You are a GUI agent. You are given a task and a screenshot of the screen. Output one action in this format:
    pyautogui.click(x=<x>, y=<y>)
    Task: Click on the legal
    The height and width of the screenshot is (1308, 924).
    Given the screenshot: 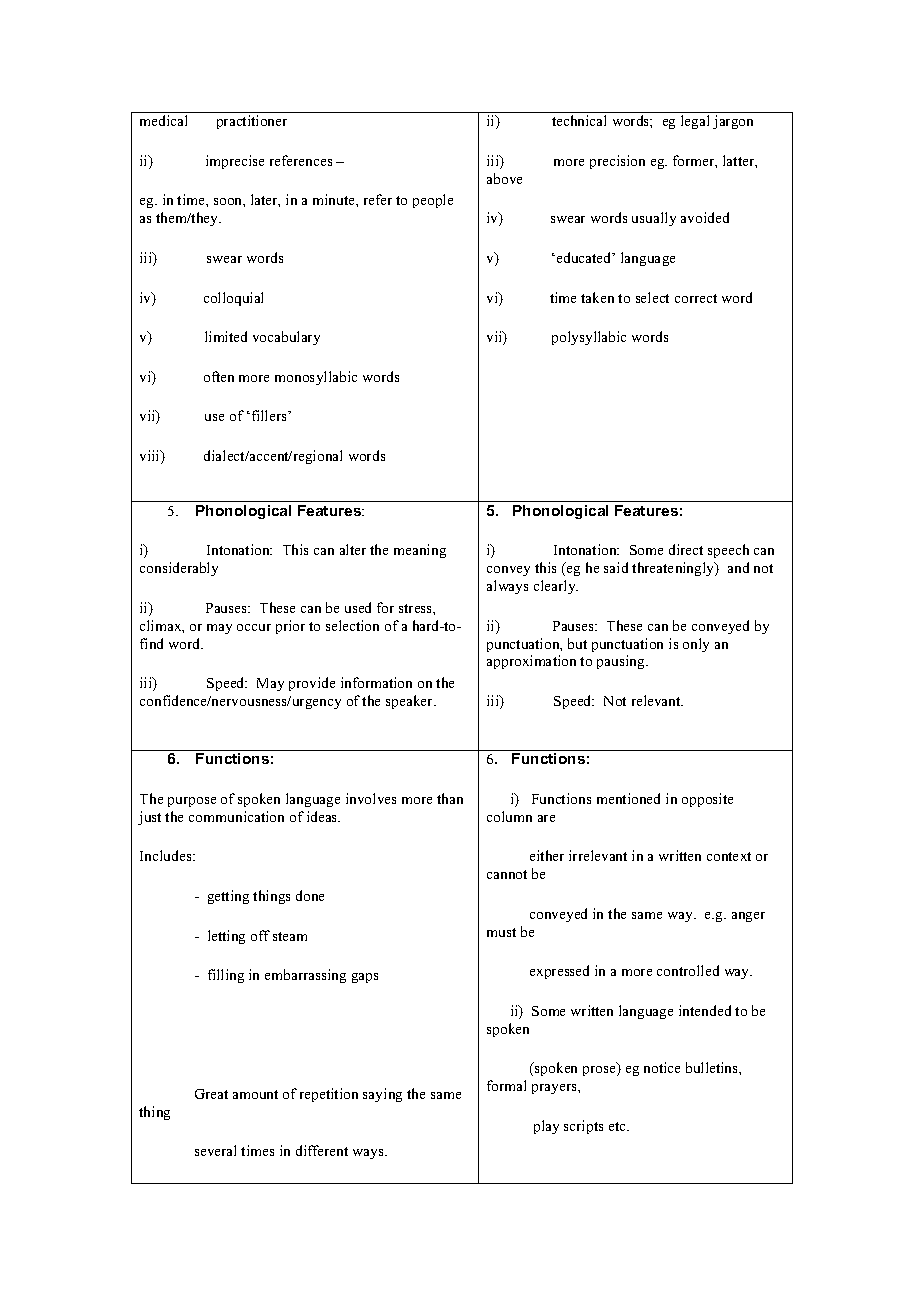 What is the action you would take?
    pyautogui.click(x=695, y=122)
